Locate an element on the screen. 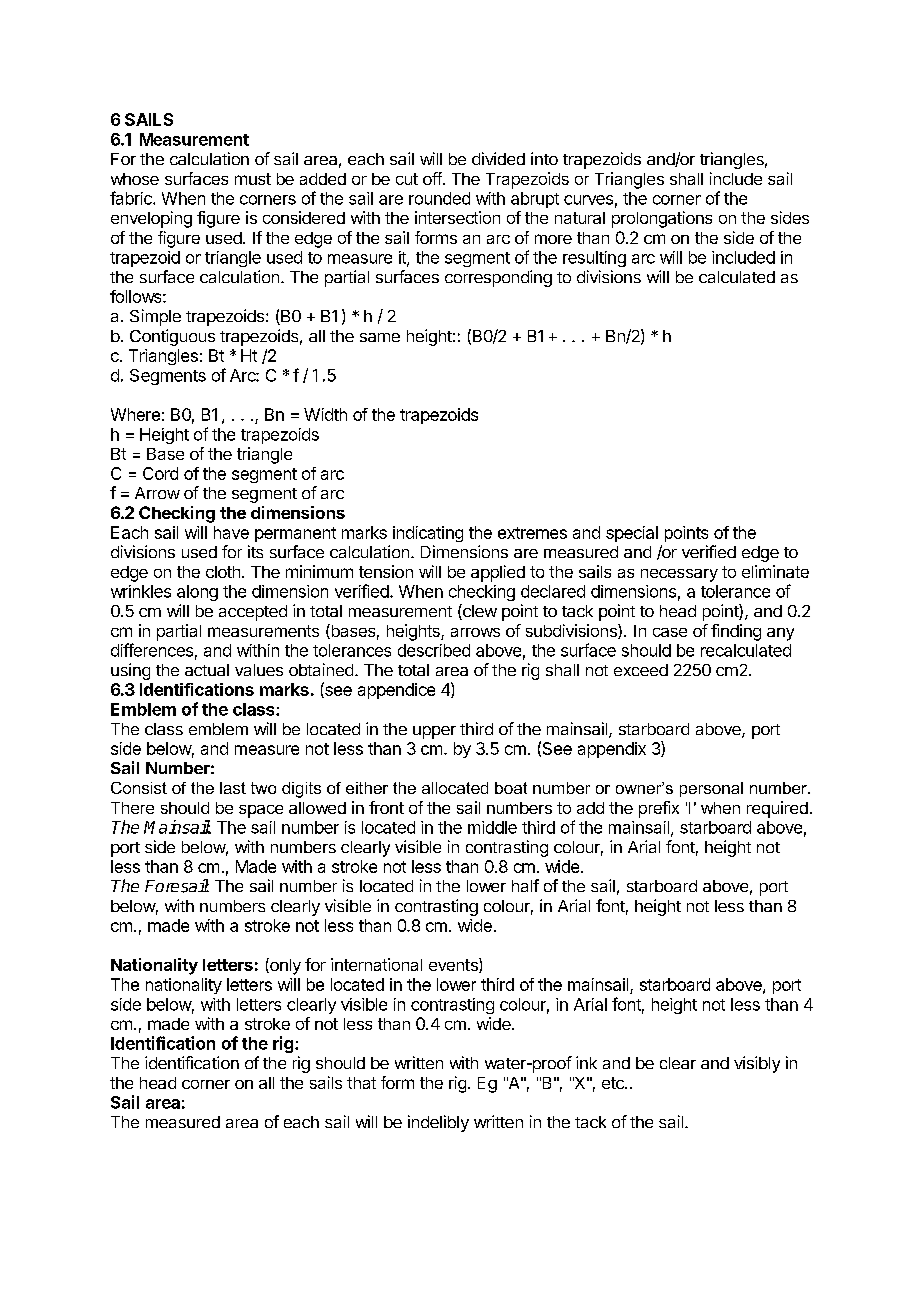 The height and width of the screenshot is (1308, 924). special is located at coordinates (632, 534).
